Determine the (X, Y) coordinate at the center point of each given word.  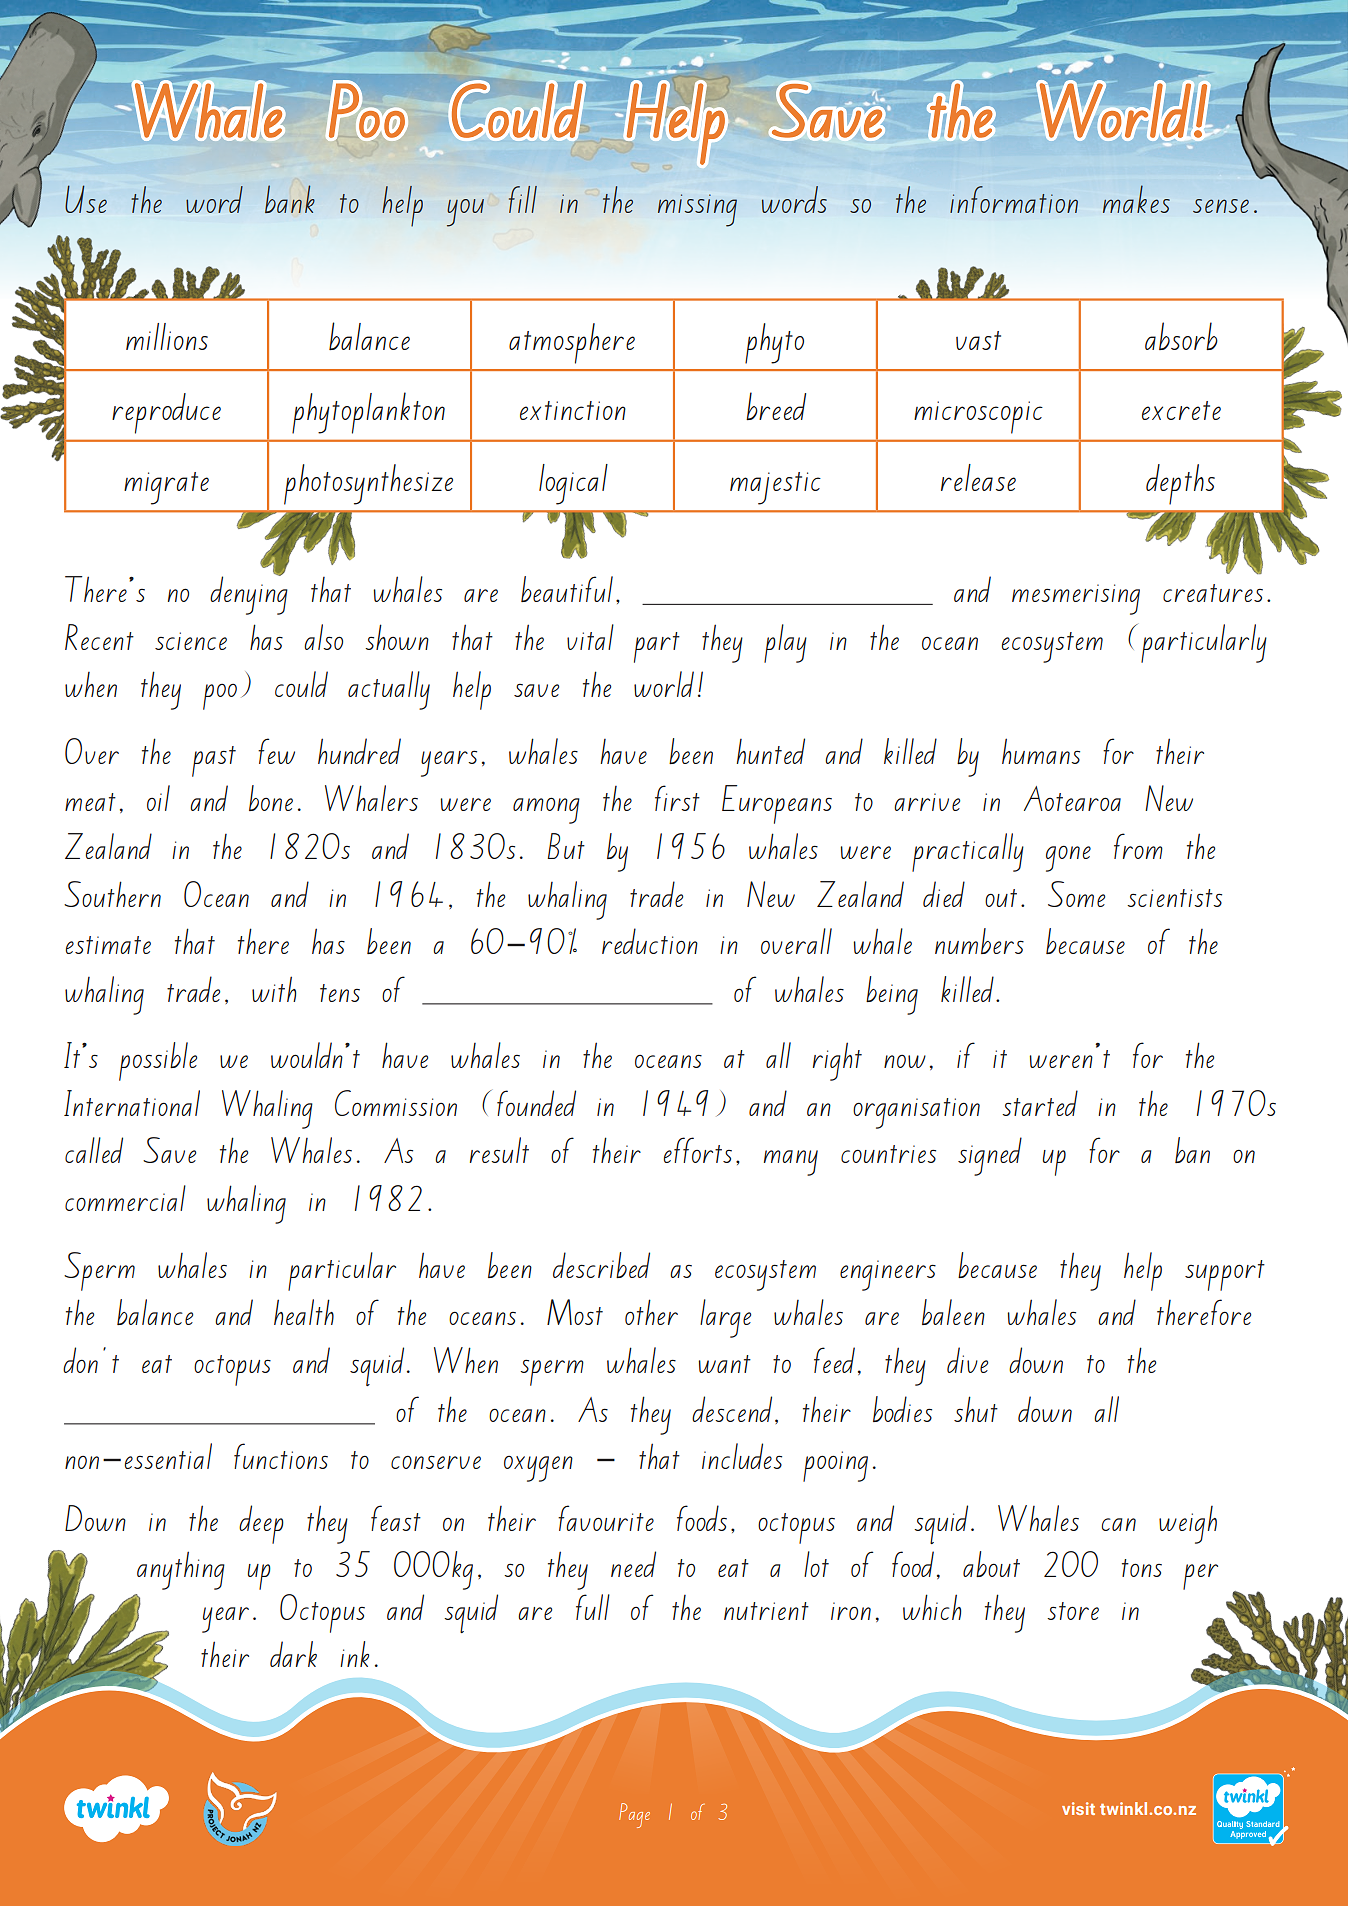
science (191, 641)
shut (976, 1409)
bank (290, 199)
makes (1136, 199)
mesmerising (1076, 599)
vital (590, 637)
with (274, 989)
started (1040, 1103)
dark (293, 1654)
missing (697, 210)
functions (281, 1456)
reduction (650, 941)
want (724, 1364)
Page (634, 1815)
